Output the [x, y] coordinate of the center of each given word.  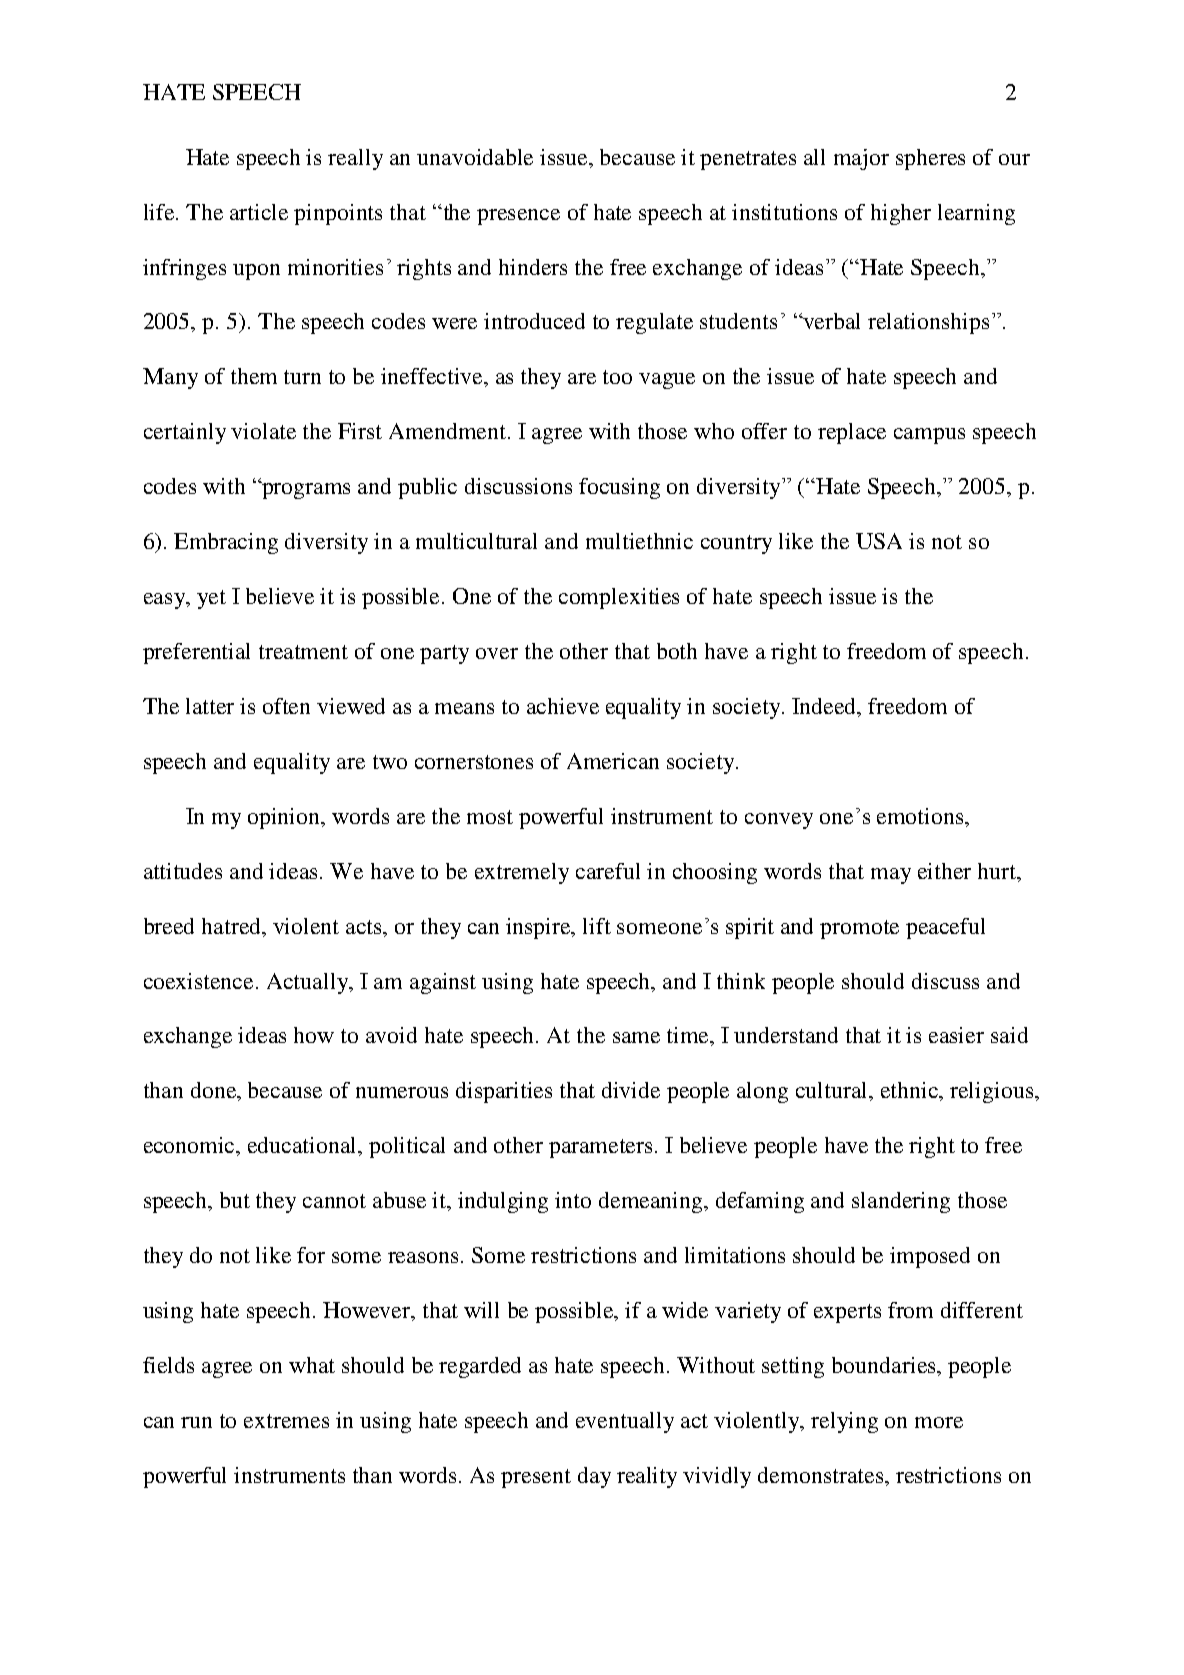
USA [879, 541]
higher [901, 214]
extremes [286, 1421]
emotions [921, 816]
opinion [285, 818]
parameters [600, 1148]
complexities [619, 598]
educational [304, 1146]
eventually [625, 1422]
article [259, 212]
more [939, 1422]
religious [993, 1092]
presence [518, 217]
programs [305, 490]
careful [608, 871]
